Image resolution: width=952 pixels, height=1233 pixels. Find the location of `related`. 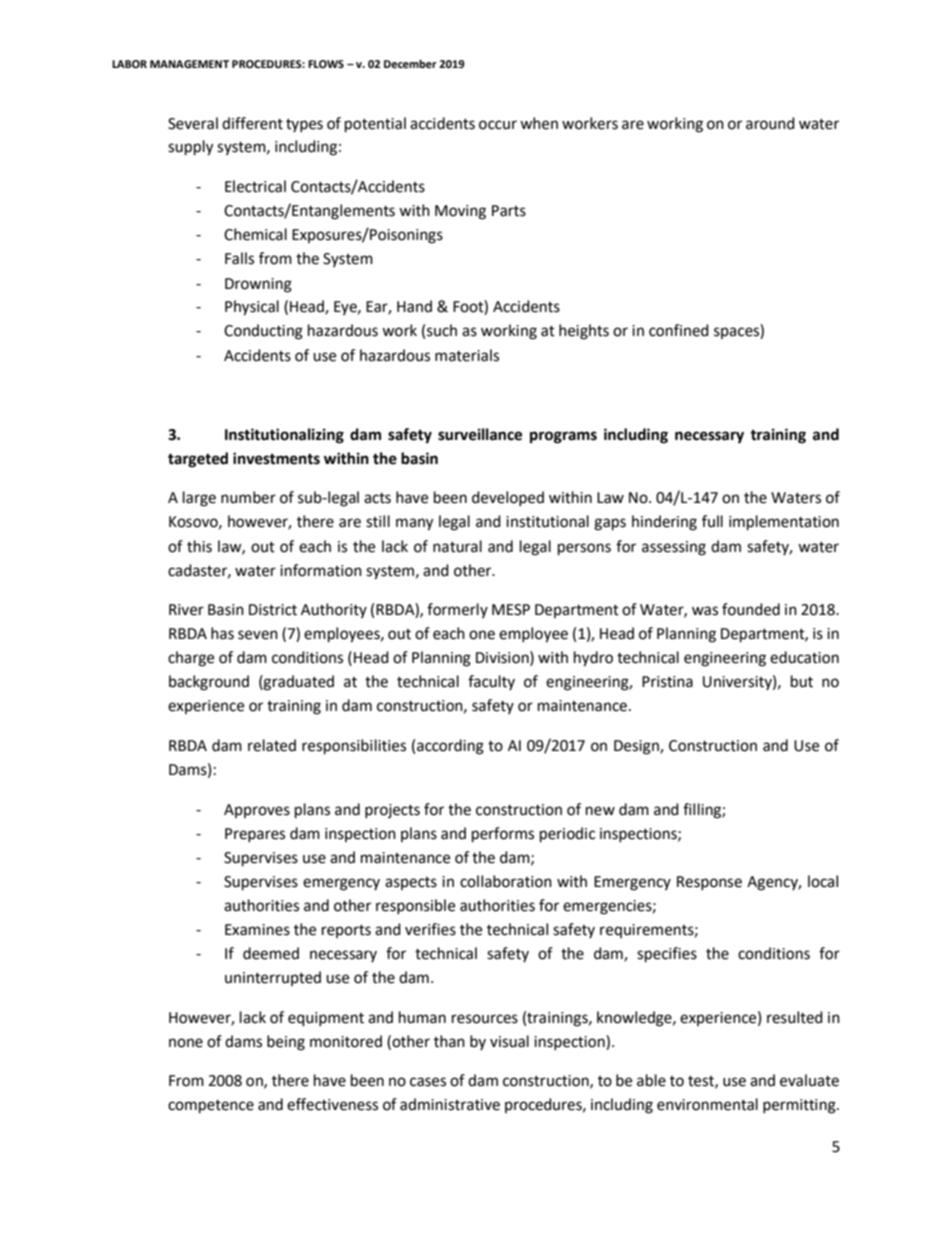

related is located at coordinates (272, 745).
